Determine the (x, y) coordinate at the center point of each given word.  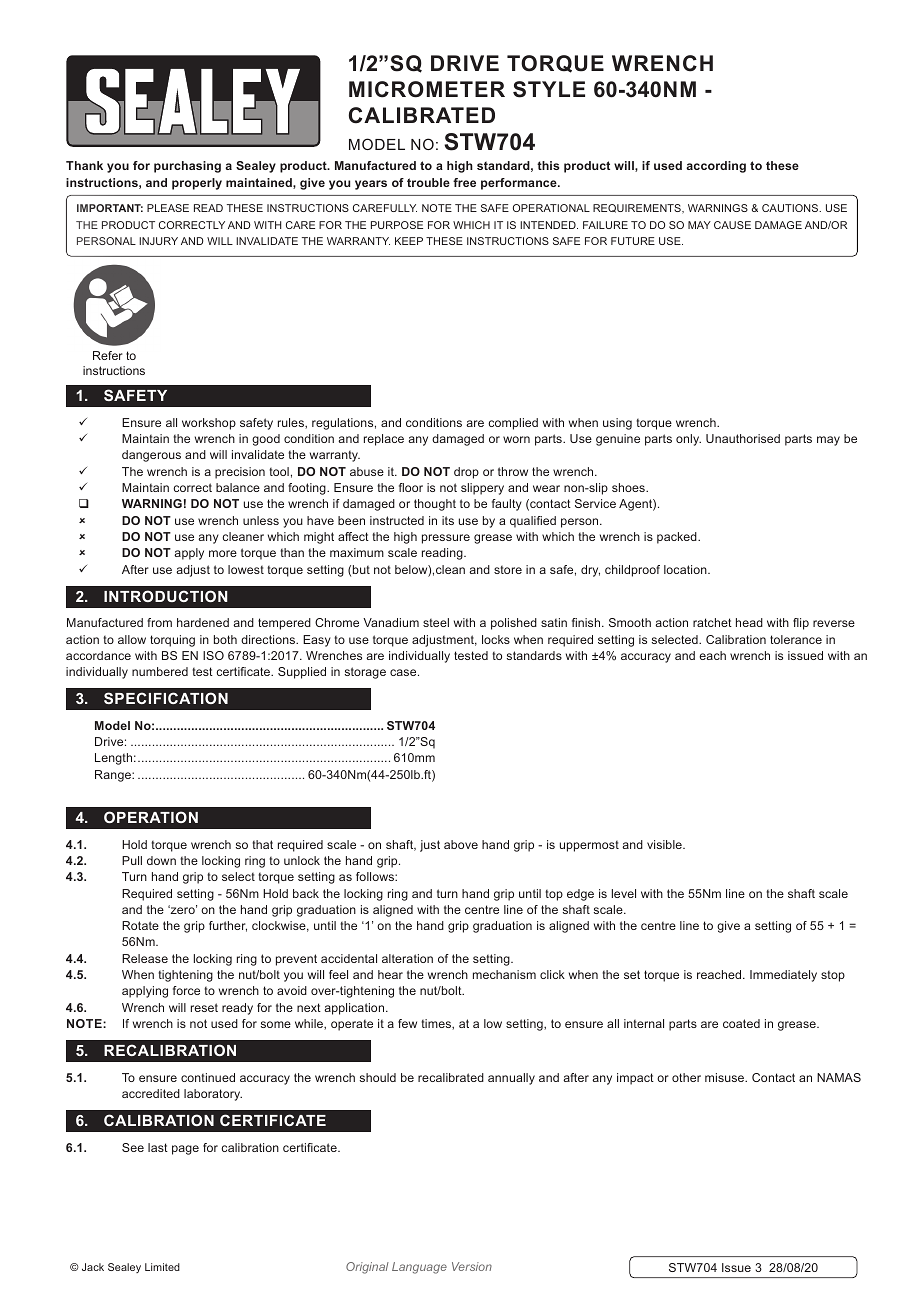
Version (472, 1266)
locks (496, 639)
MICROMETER (427, 89)
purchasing (187, 167)
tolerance (796, 639)
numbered (160, 671)
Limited (162, 1267)
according (716, 167)
